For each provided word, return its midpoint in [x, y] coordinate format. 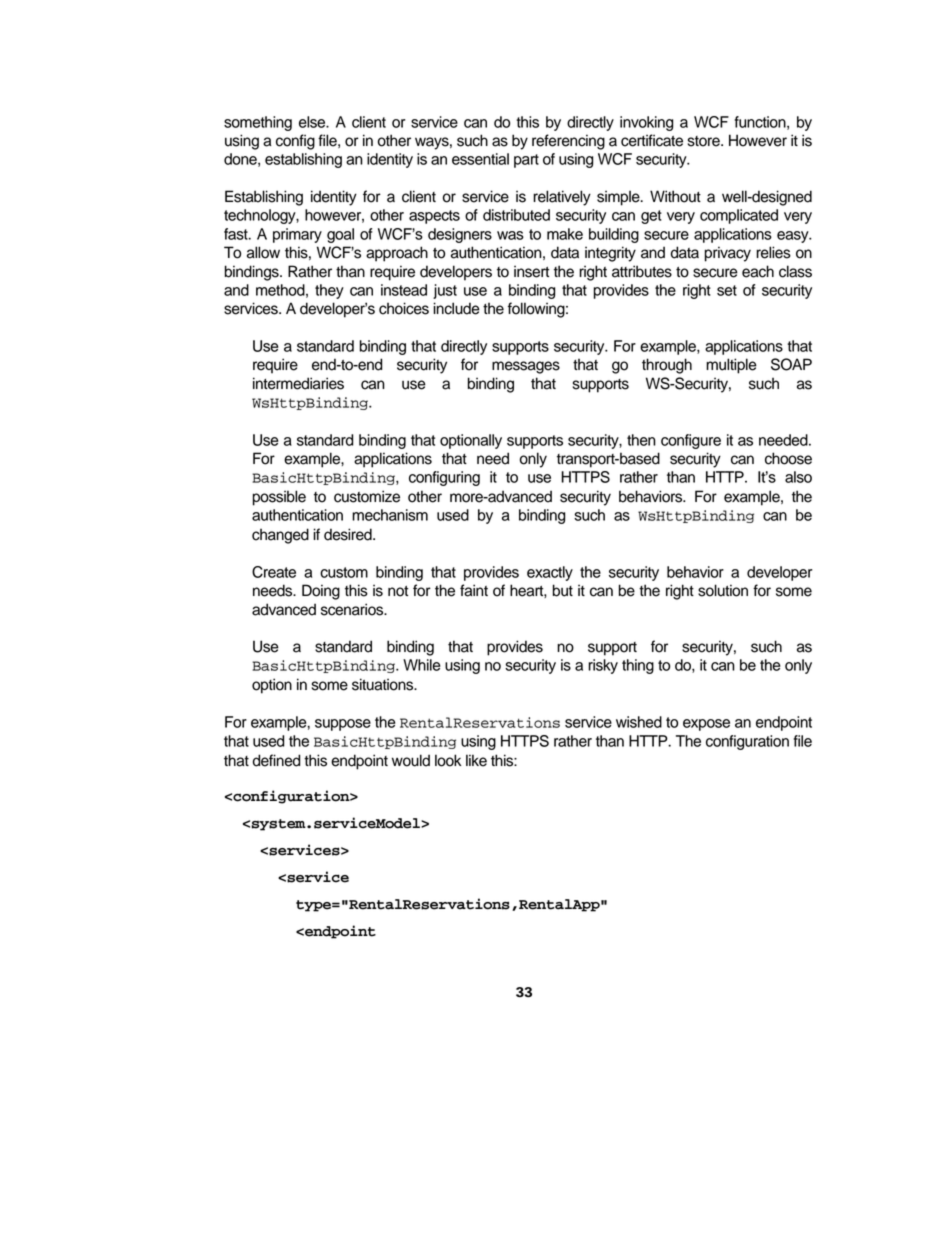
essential [480, 159]
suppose [343, 725]
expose [706, 725]
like [476, 760]
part [526, 161]
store [705, 141]
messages [526, 367]
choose [788, 458]
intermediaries [298, 383]
